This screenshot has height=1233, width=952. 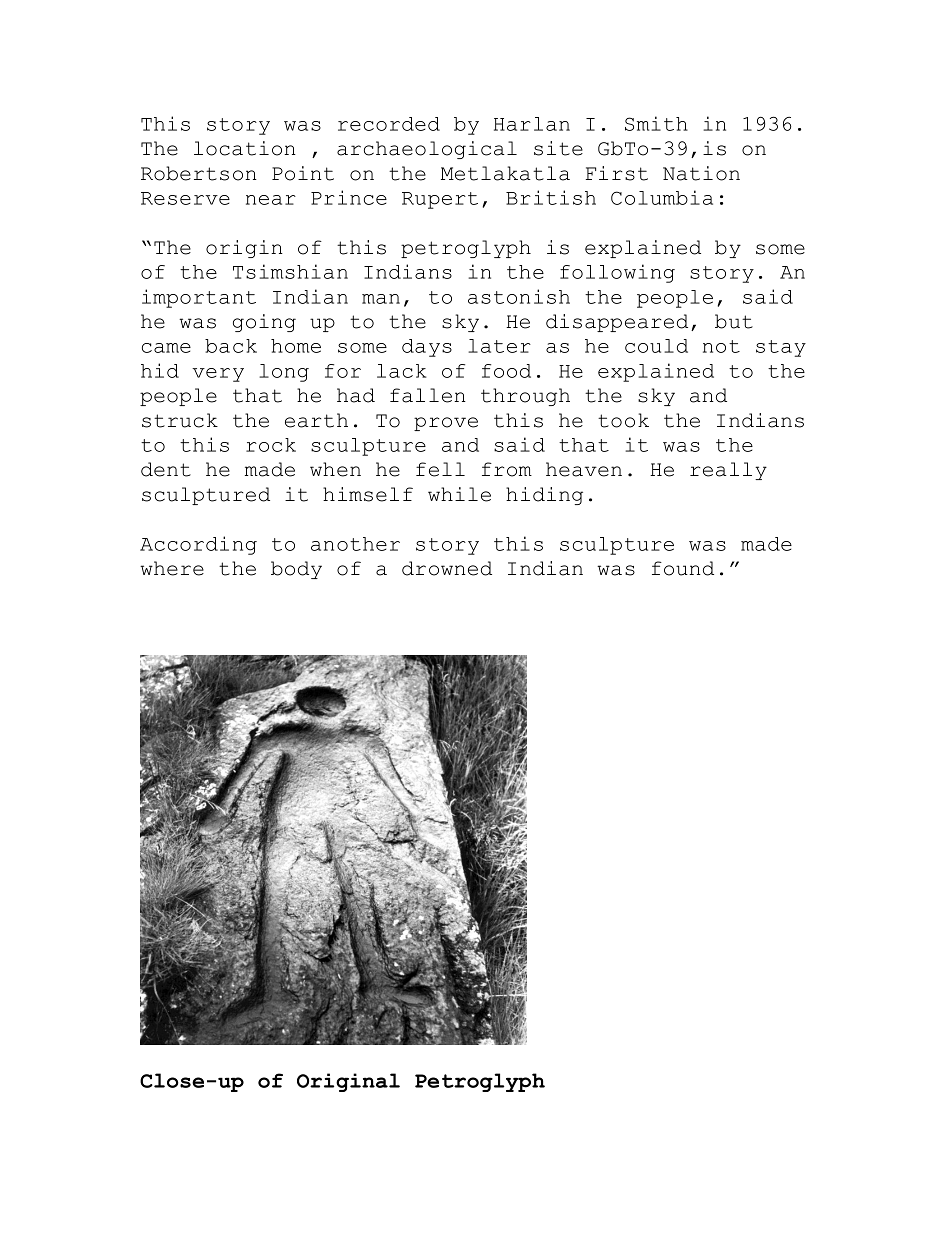 What do you see at coordinates (199, 298) in the screenshot?
I see `important` at bounding box center [199, 298].
